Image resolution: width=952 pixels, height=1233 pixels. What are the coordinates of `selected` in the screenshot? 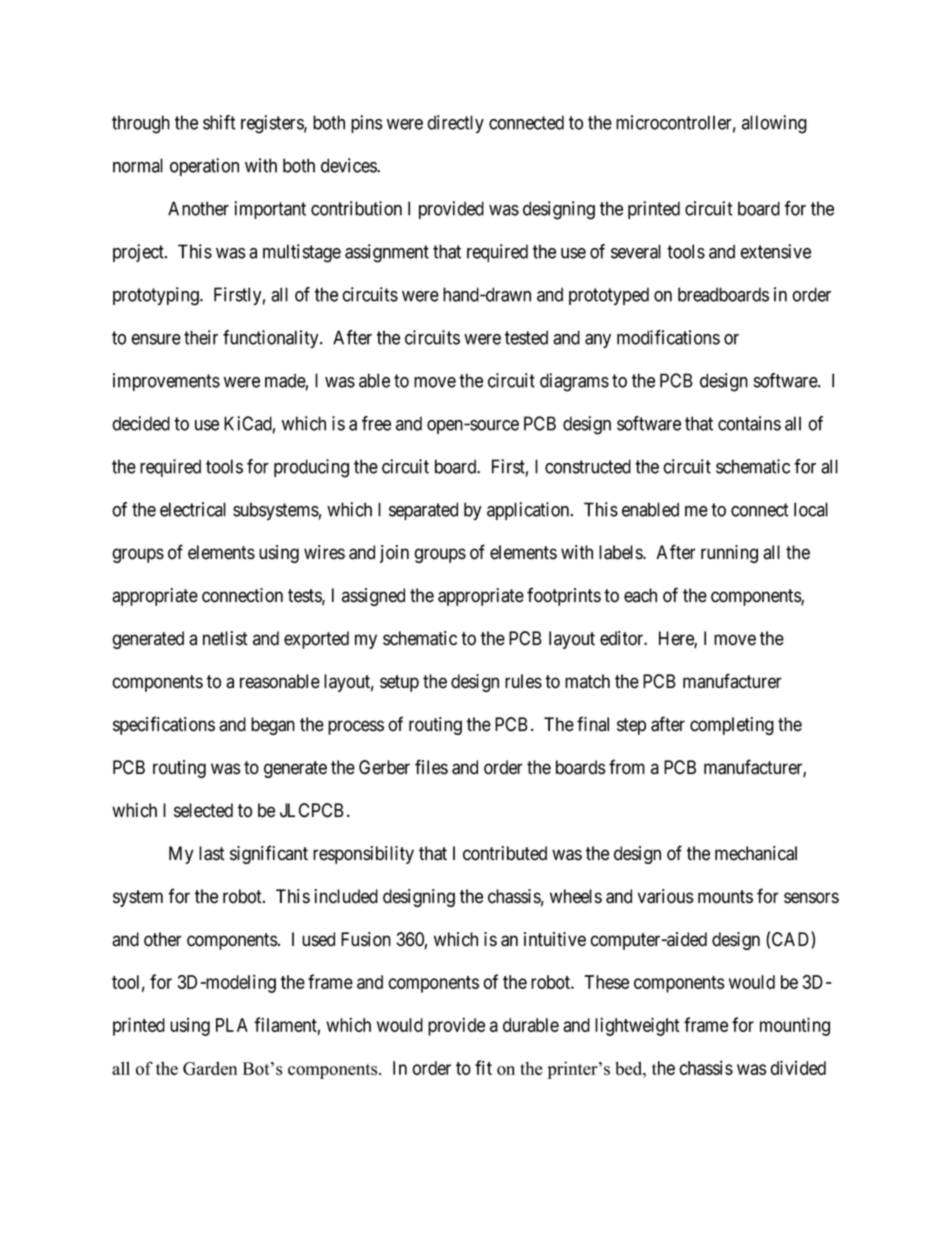 It's located at (203, 810).
